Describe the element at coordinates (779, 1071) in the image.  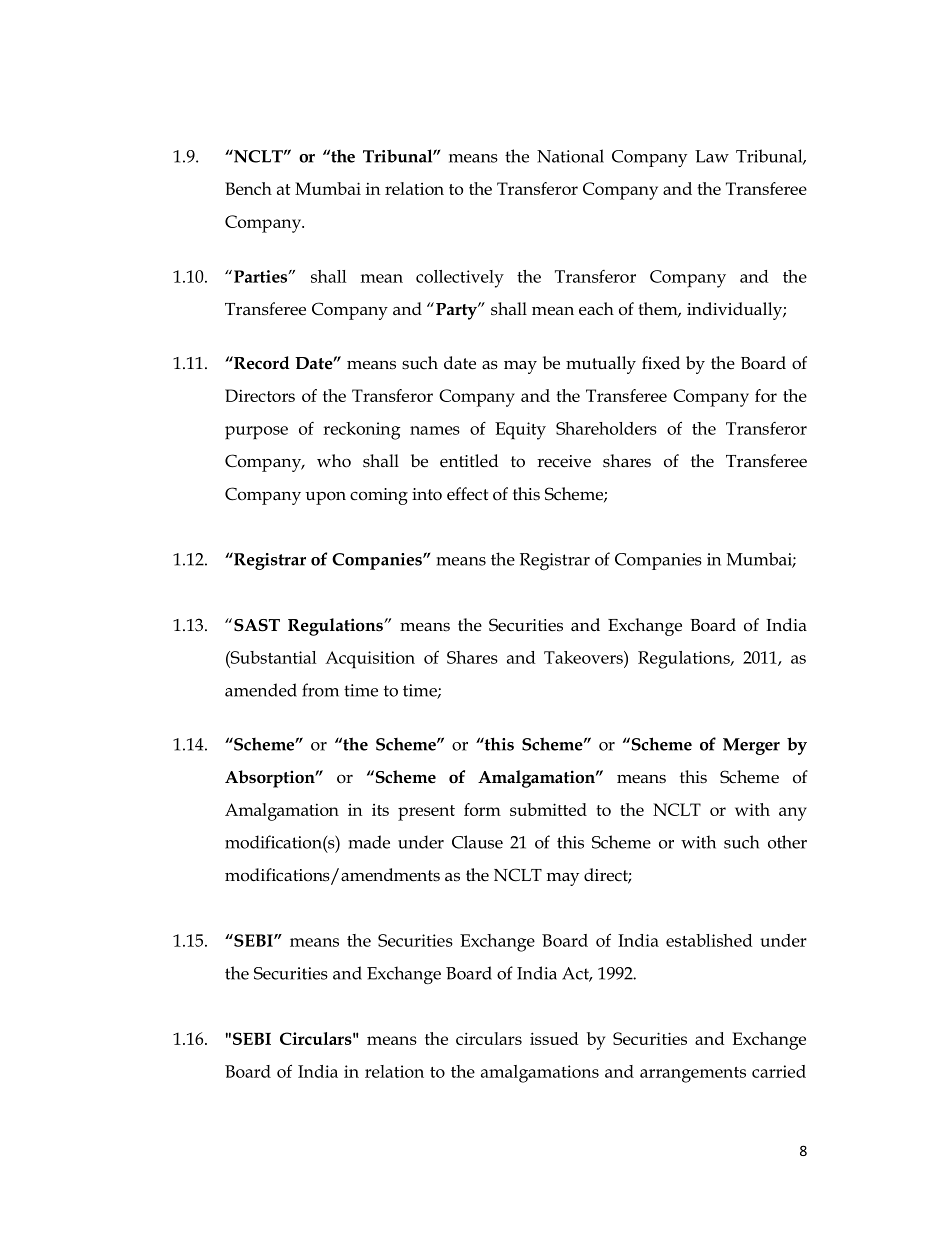
I see `carried` at that location.
